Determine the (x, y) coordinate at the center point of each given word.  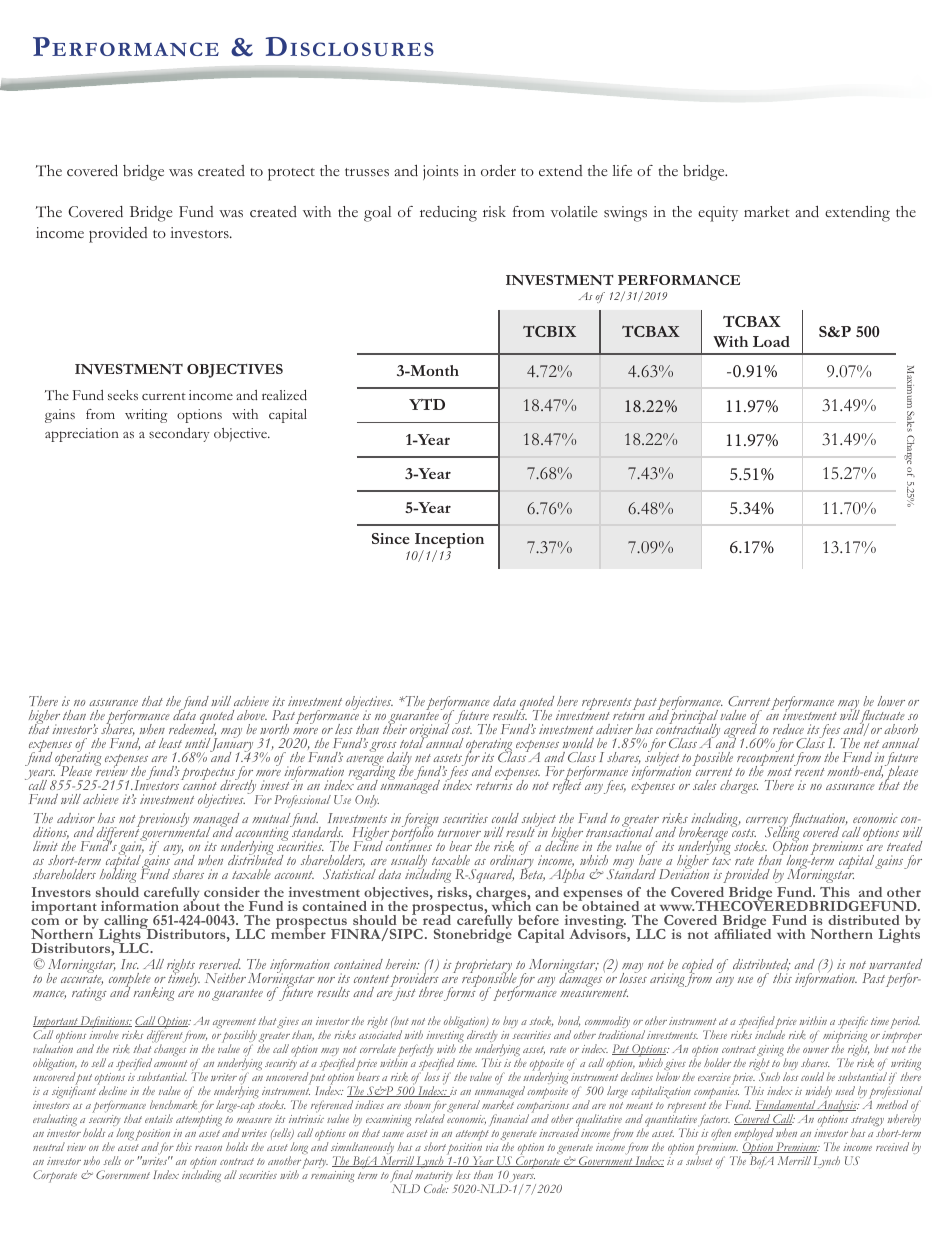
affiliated (742, 933)
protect (291, 174)
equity (718, 214)
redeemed (192, 729)
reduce (788, 729)
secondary (179, 435)
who (92, 1160)
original (430, 731)
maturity (433, 1178)
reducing (448, 214)
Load (771, 341)
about (201, 905)
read (437, 919)
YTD (427, 404)
